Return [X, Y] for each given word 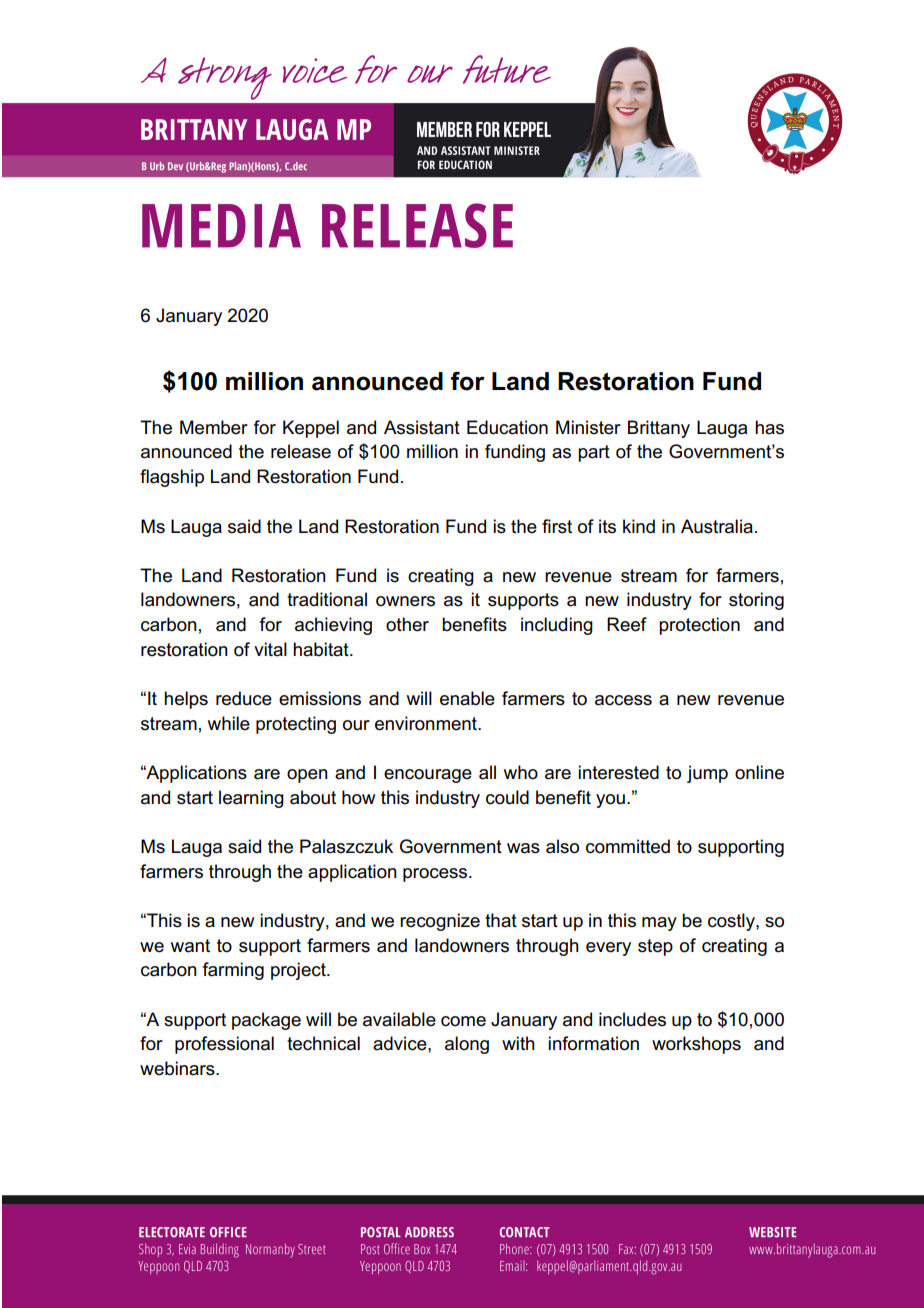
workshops [696, 1045]
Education [507, 427]
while [229, 723]
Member [214, 427]
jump [707, 774]
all [487, 772]
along [467, 1045]
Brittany [659, 429]
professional [224, 1045]
